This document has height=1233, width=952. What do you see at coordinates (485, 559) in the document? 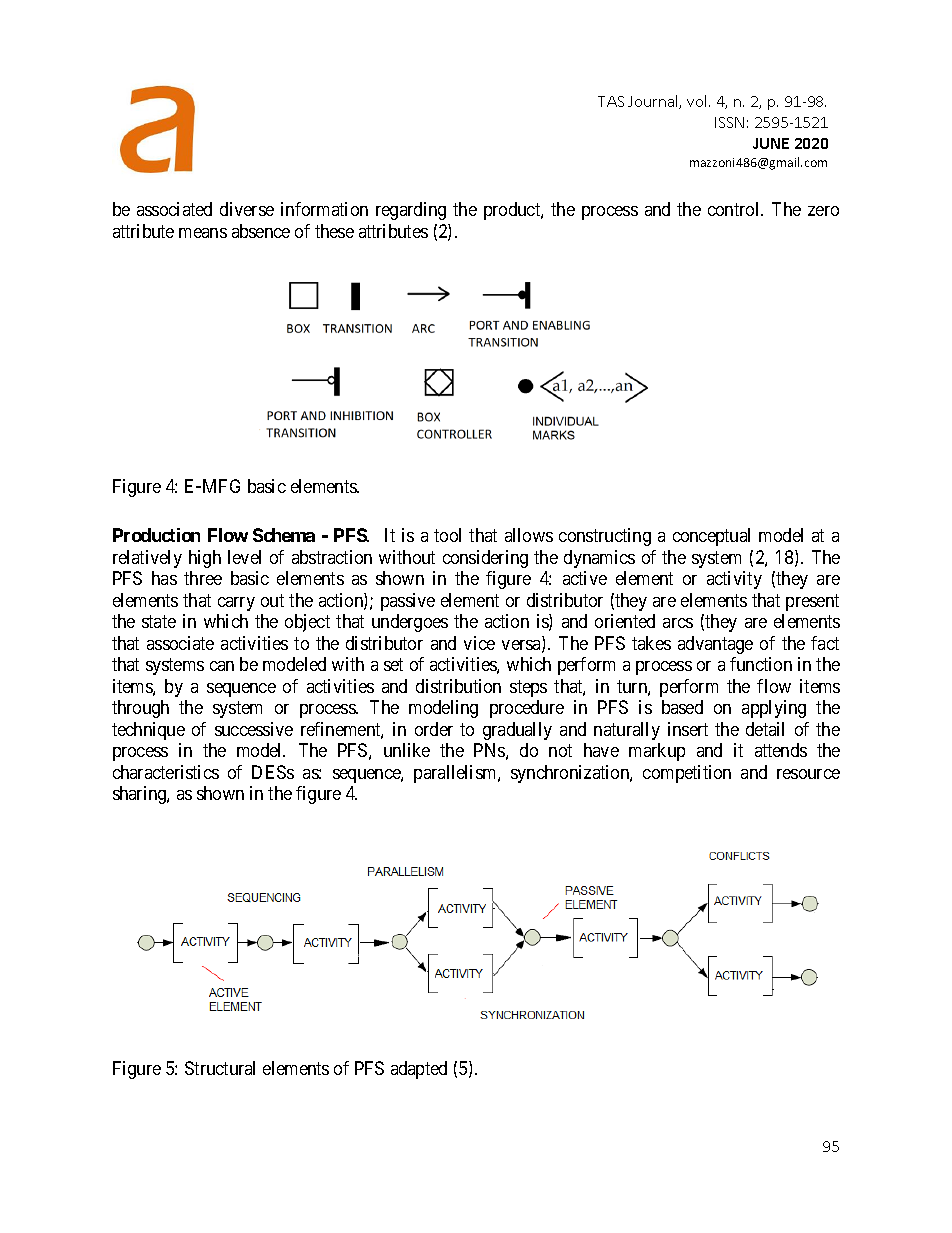
I see `considering` at bounding box center [485, 559].
